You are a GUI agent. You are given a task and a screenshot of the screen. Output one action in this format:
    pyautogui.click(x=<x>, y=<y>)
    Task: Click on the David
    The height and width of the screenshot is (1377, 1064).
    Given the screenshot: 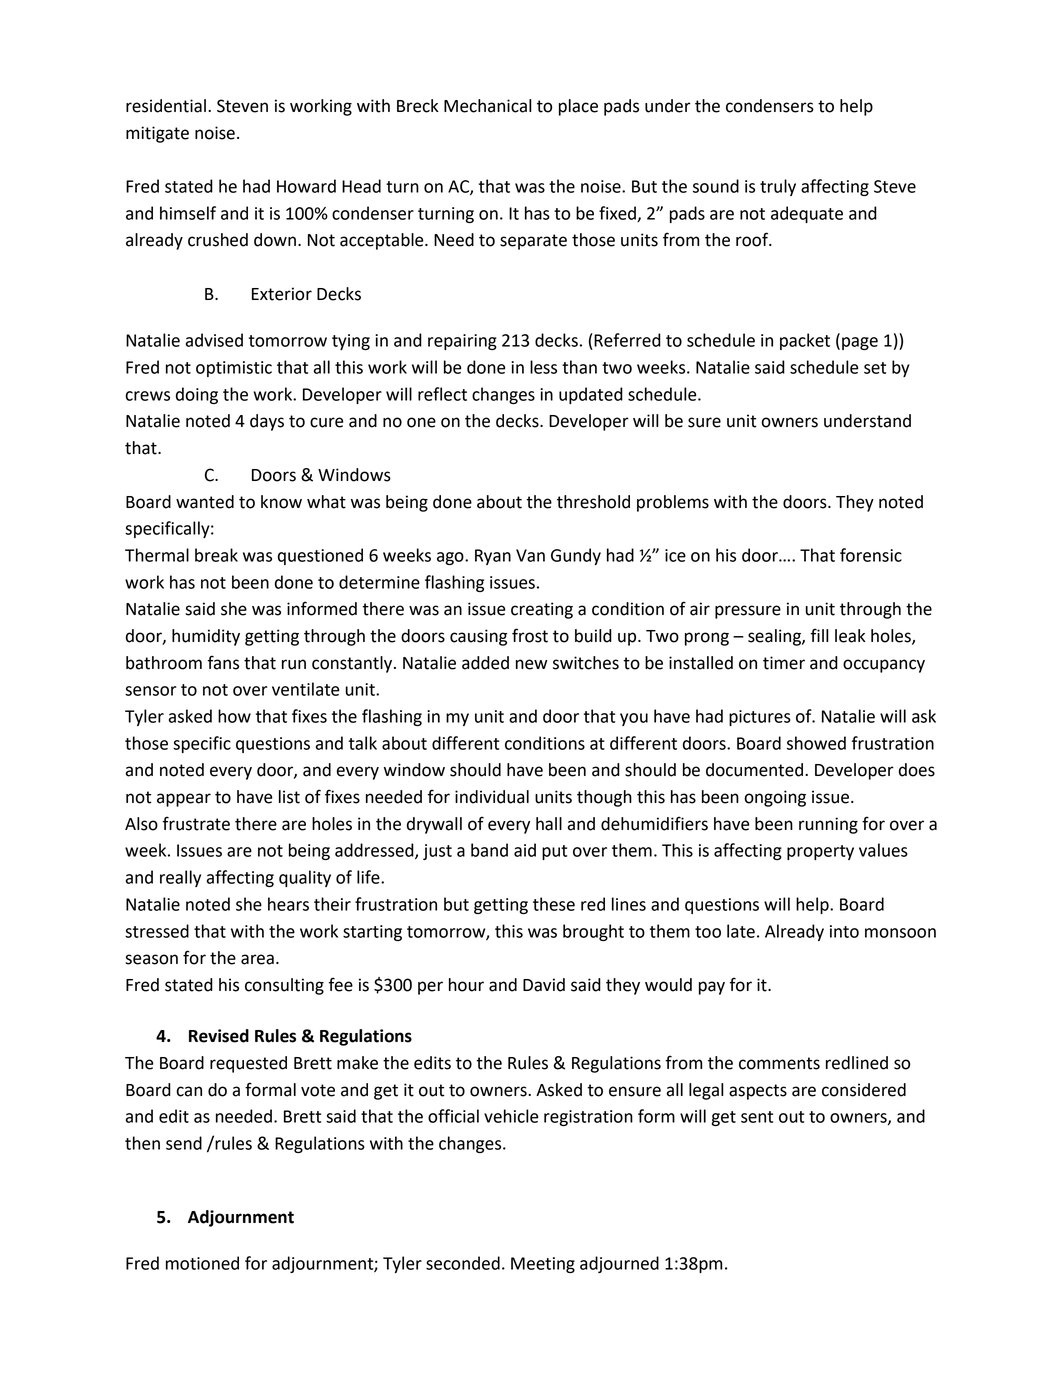 What is the action you would take?
    pyautogui.click(x=544, y=985)
